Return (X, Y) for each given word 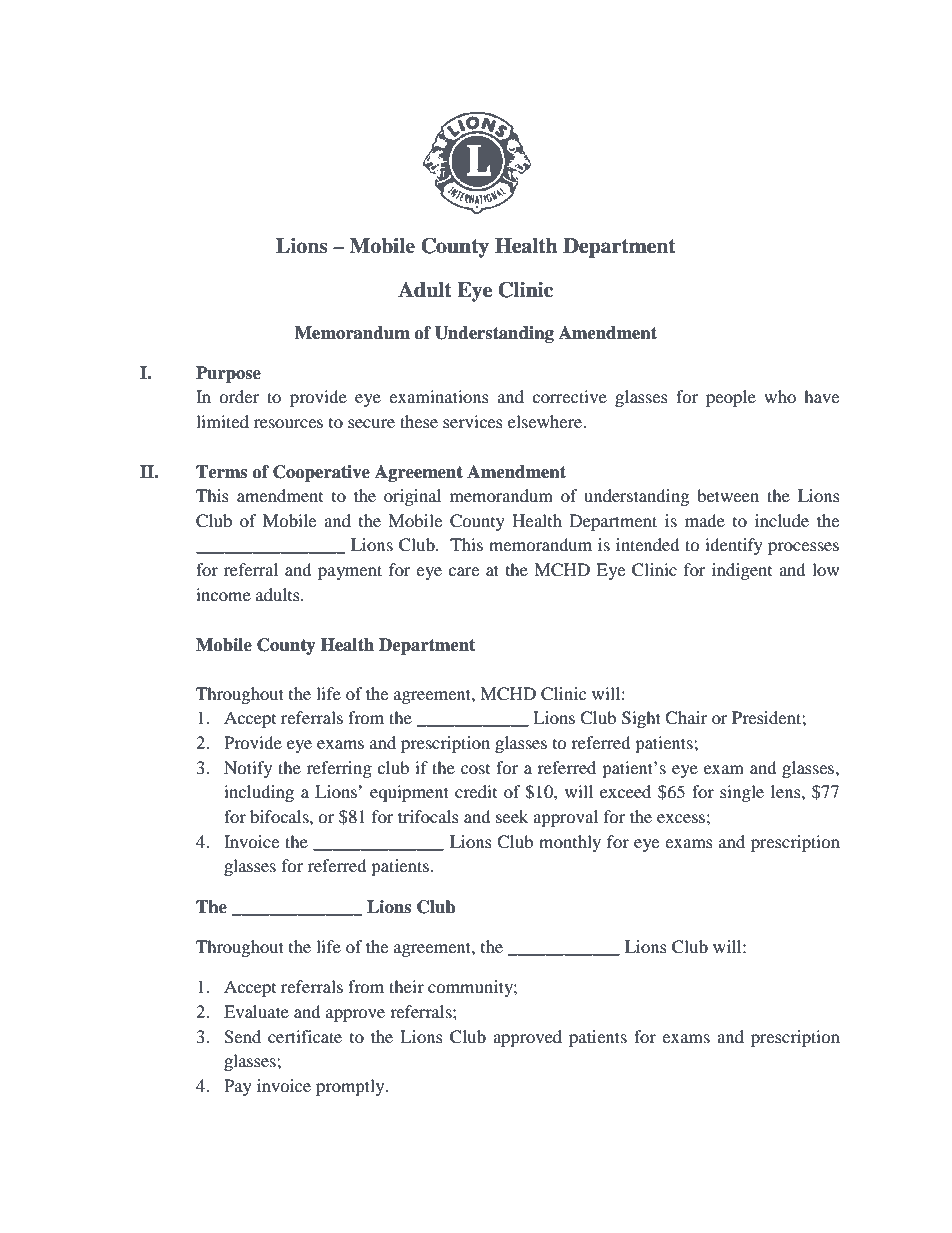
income (223, 594)
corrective (569, 396)
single (742, 793)
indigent (742, 571)
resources (288, 423)
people (731, 398)
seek (512, 816)
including (259, 793)
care (463, 571)
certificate (305, 1036)
